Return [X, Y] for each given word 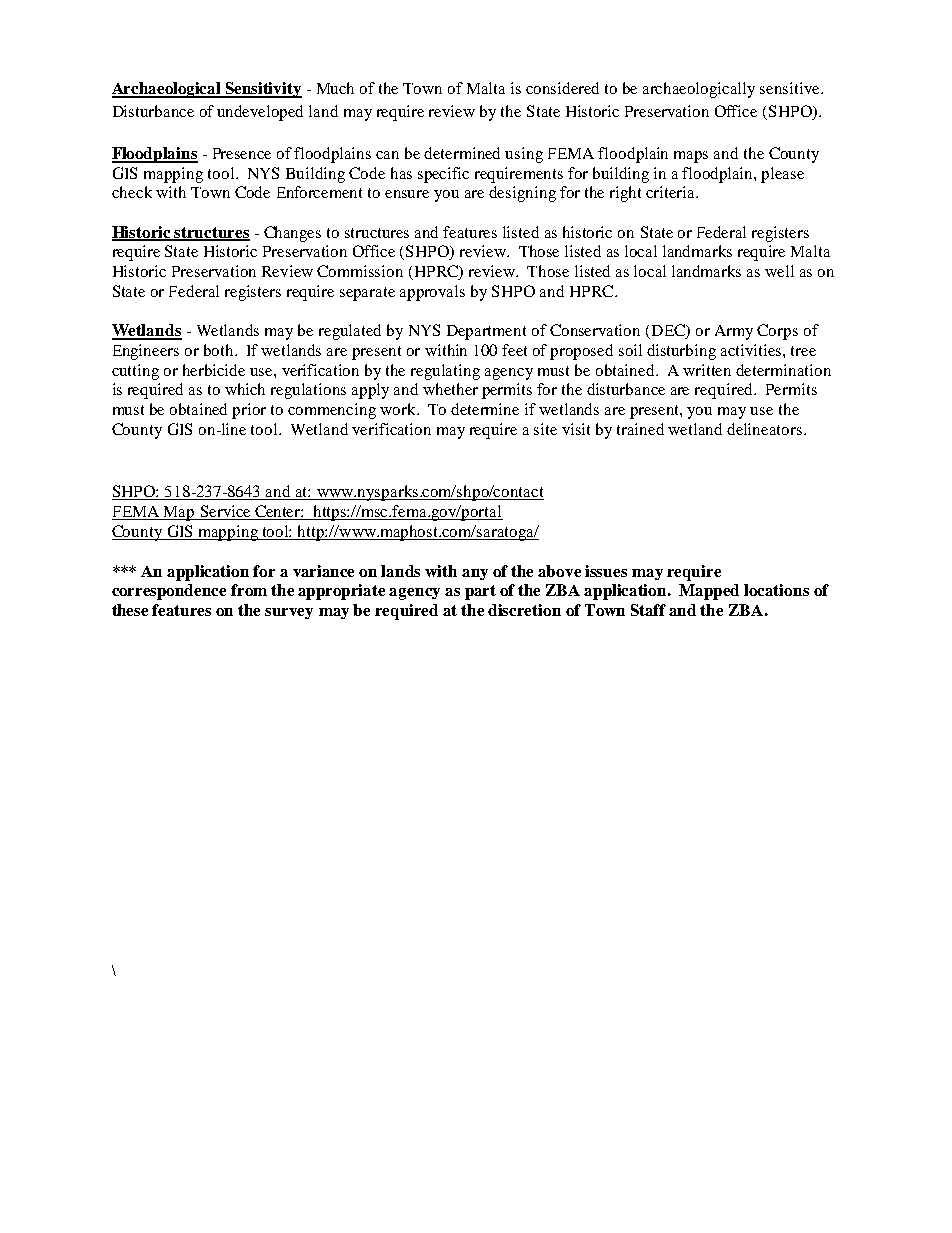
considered [562, 88]
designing [522, 194]
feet [514, 350]
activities [752, 350]
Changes [292, 234]
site [545, 429]
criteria [671, 192]
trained [640, 429]
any [475, 574]
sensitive [791, 88]
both [220, 350]
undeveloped [260, 113]
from [249, 590]
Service [225, 512]
